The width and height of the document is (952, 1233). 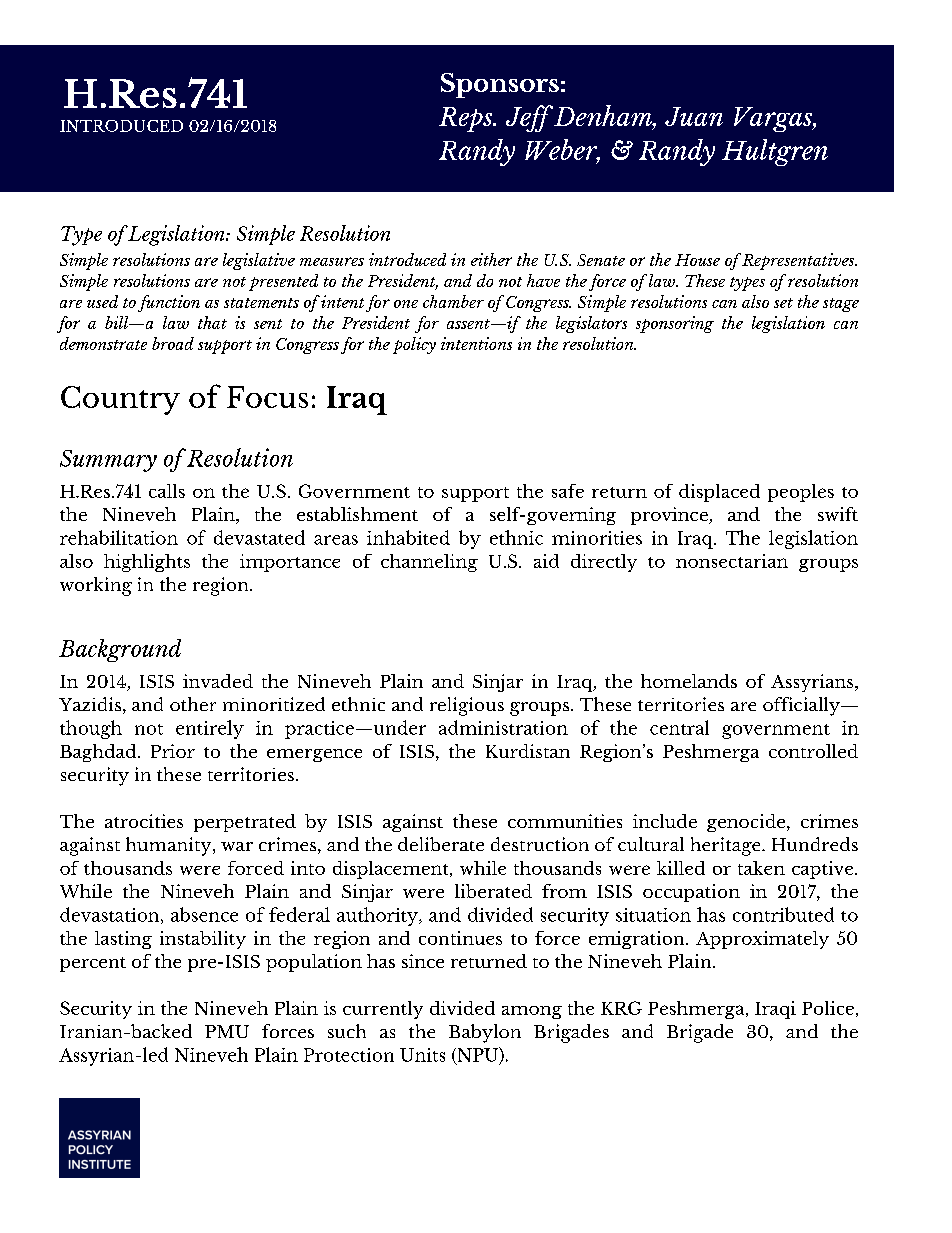 I want to click on legislative, so click(x=259, y=261).
